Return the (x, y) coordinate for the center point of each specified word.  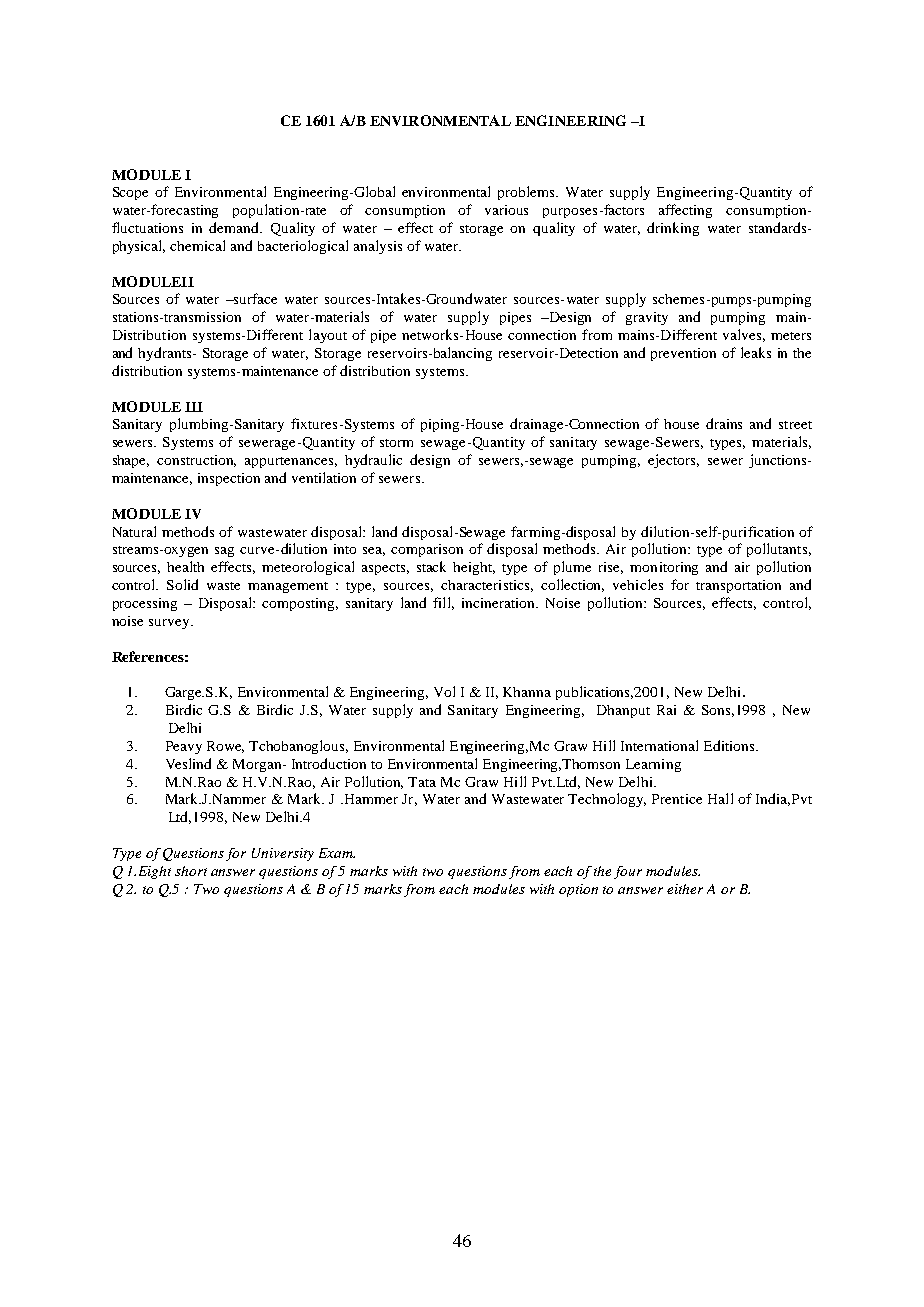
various (506, 210)
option (578, 890)
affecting (685, 211)
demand (235, 227)
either (685, 889)
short (191, 871)
